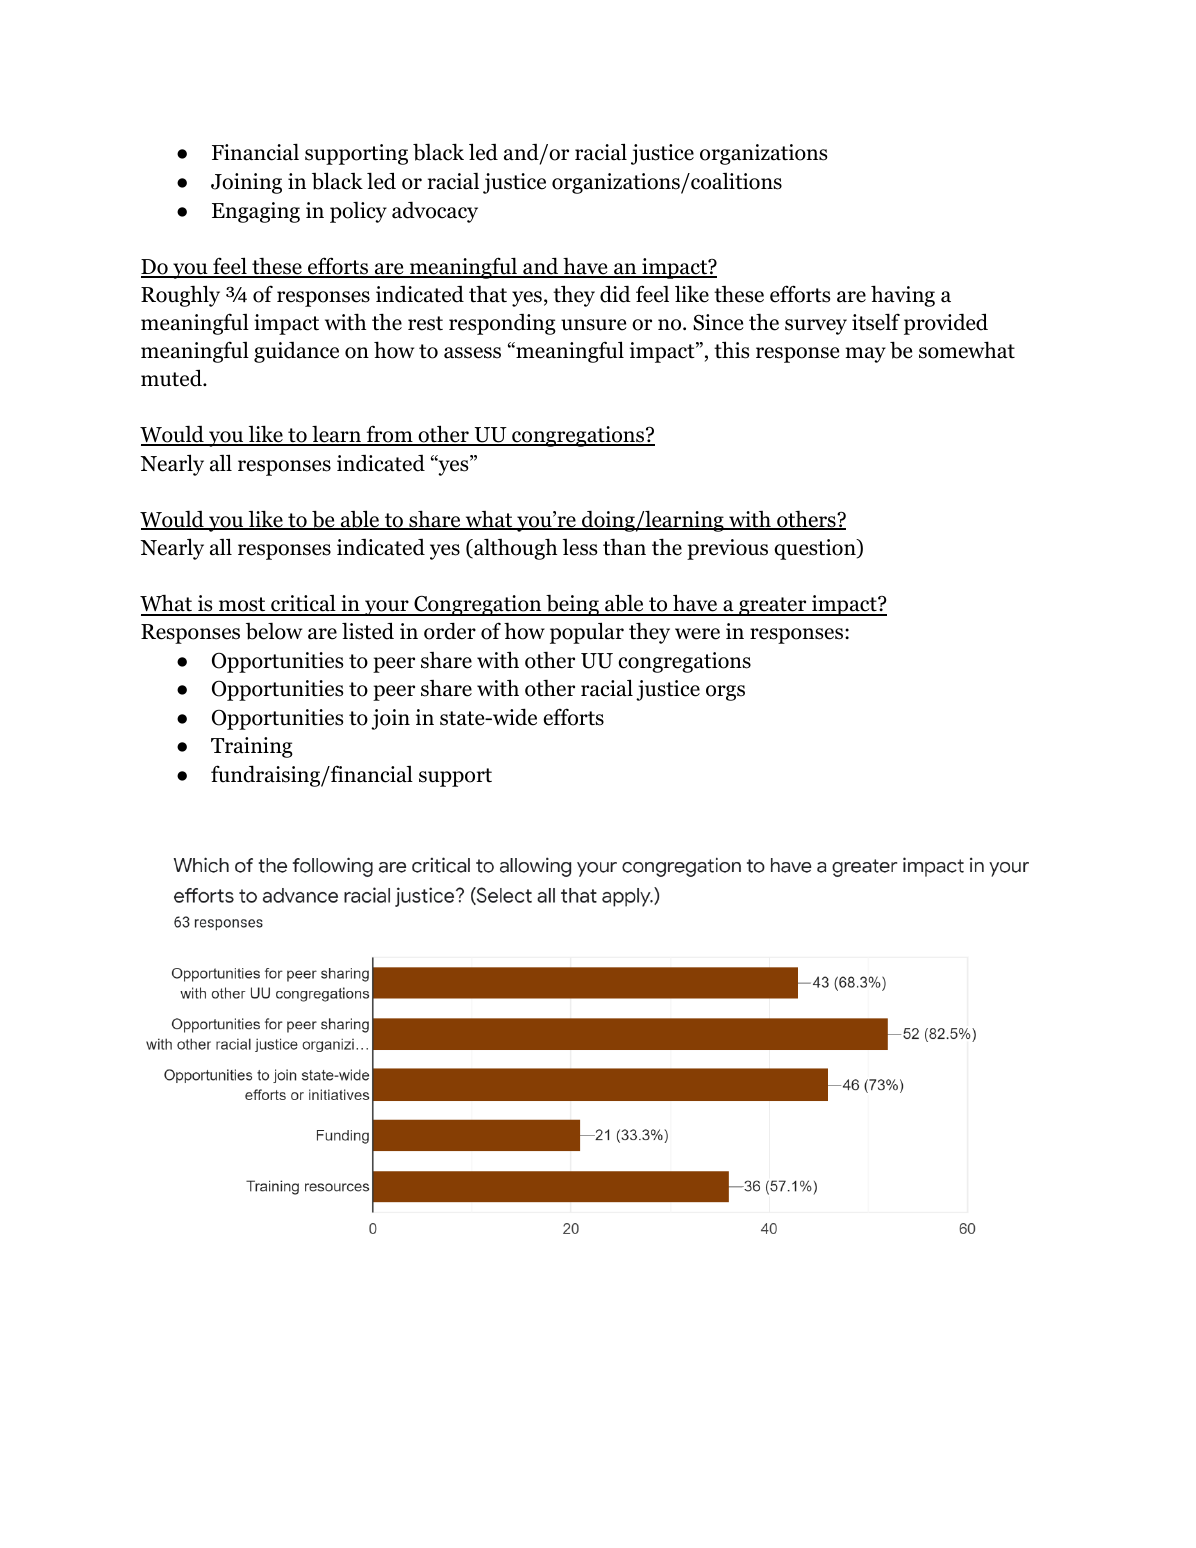 The height and width of the screenshot is (1548, 1196). I want to click on Engaging, so click(256, 212).
